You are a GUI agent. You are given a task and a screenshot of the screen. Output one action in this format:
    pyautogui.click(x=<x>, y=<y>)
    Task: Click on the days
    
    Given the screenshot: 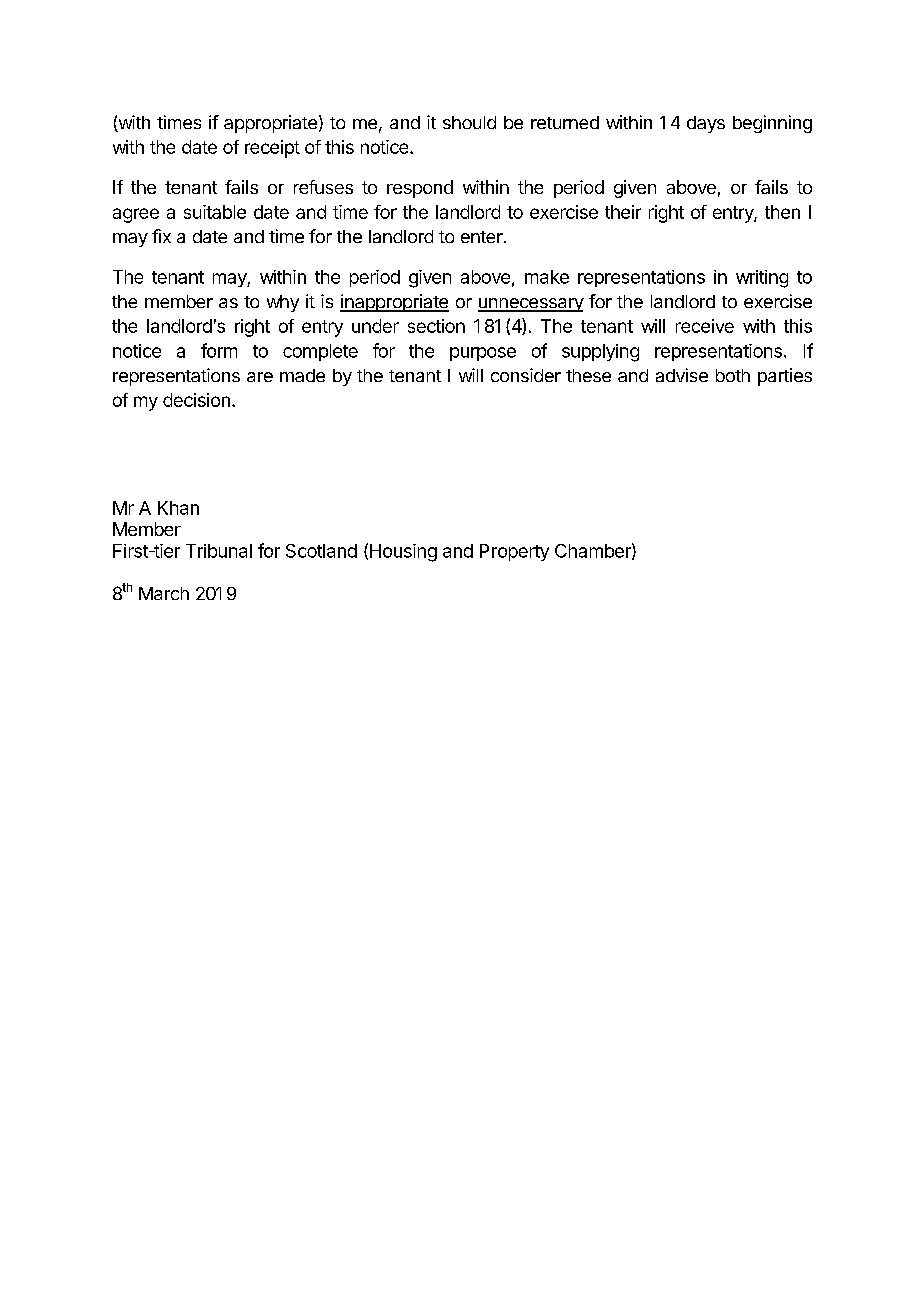 What is the action you would take?
    pyautogui.click(x=706, y=124)
